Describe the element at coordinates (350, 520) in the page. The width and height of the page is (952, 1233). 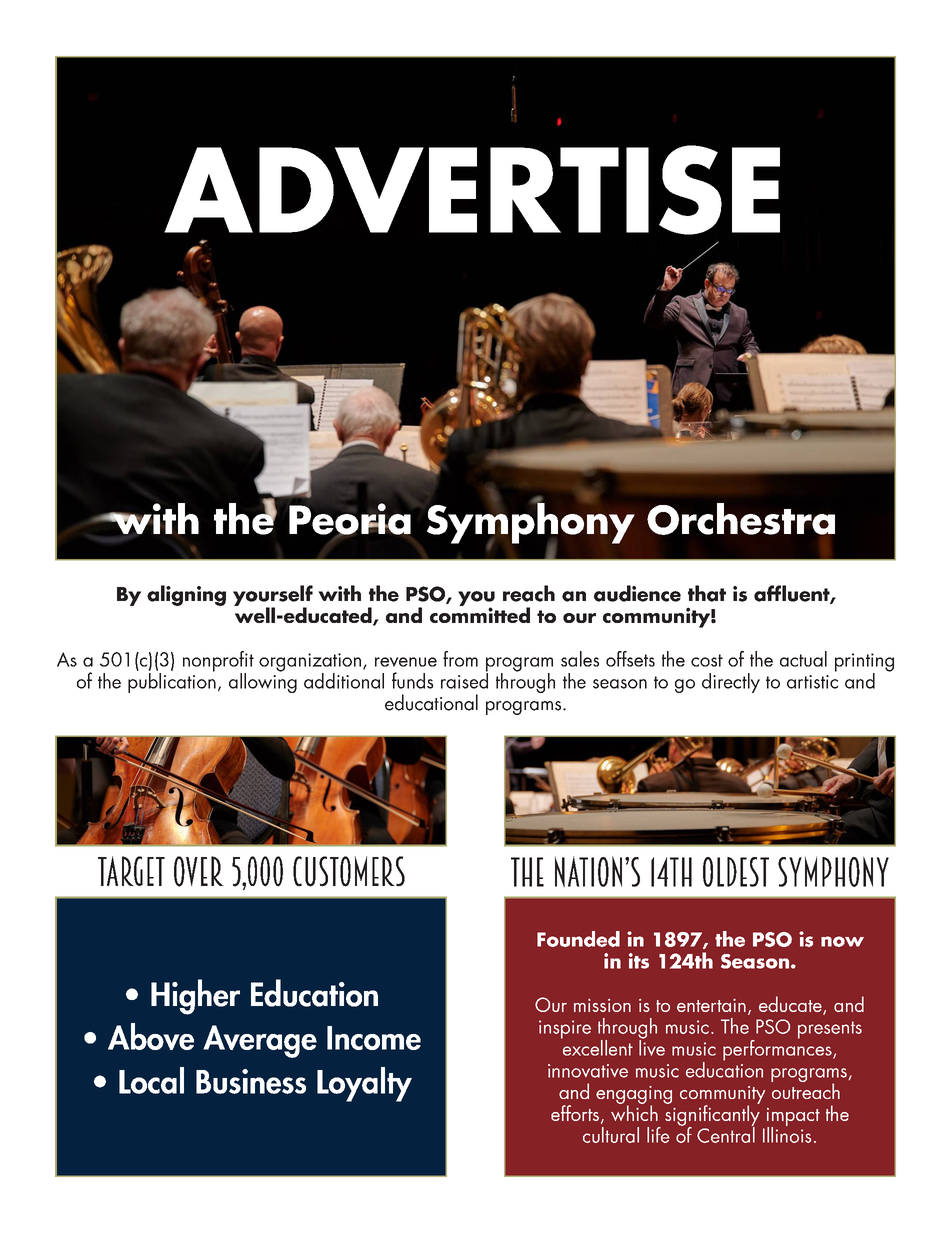
I see `Peoria` at that location.
